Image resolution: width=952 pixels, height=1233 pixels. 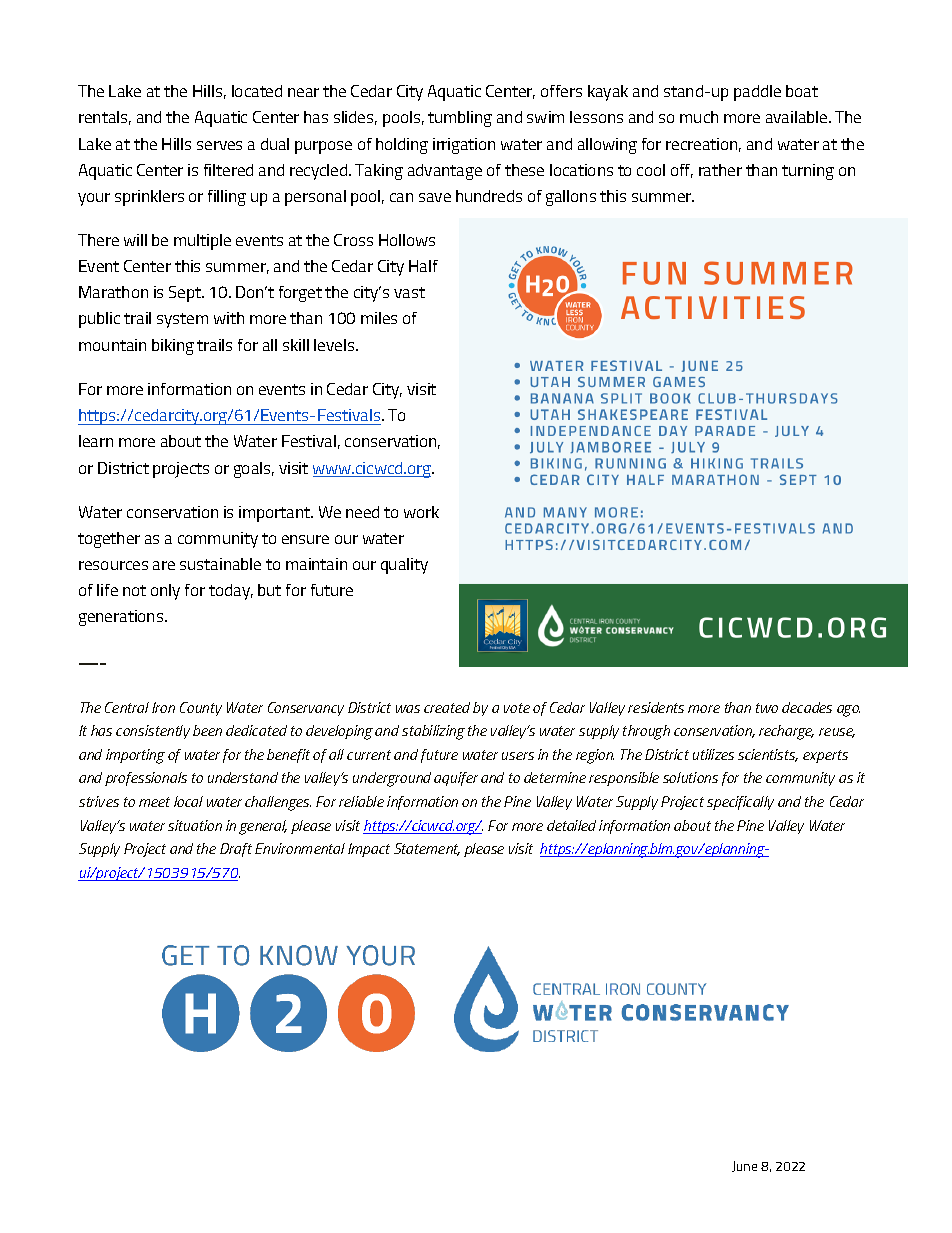 What do you see at coordinates (236, 850) in the image?
I see `Draft` at bounding box center [236, 850].
